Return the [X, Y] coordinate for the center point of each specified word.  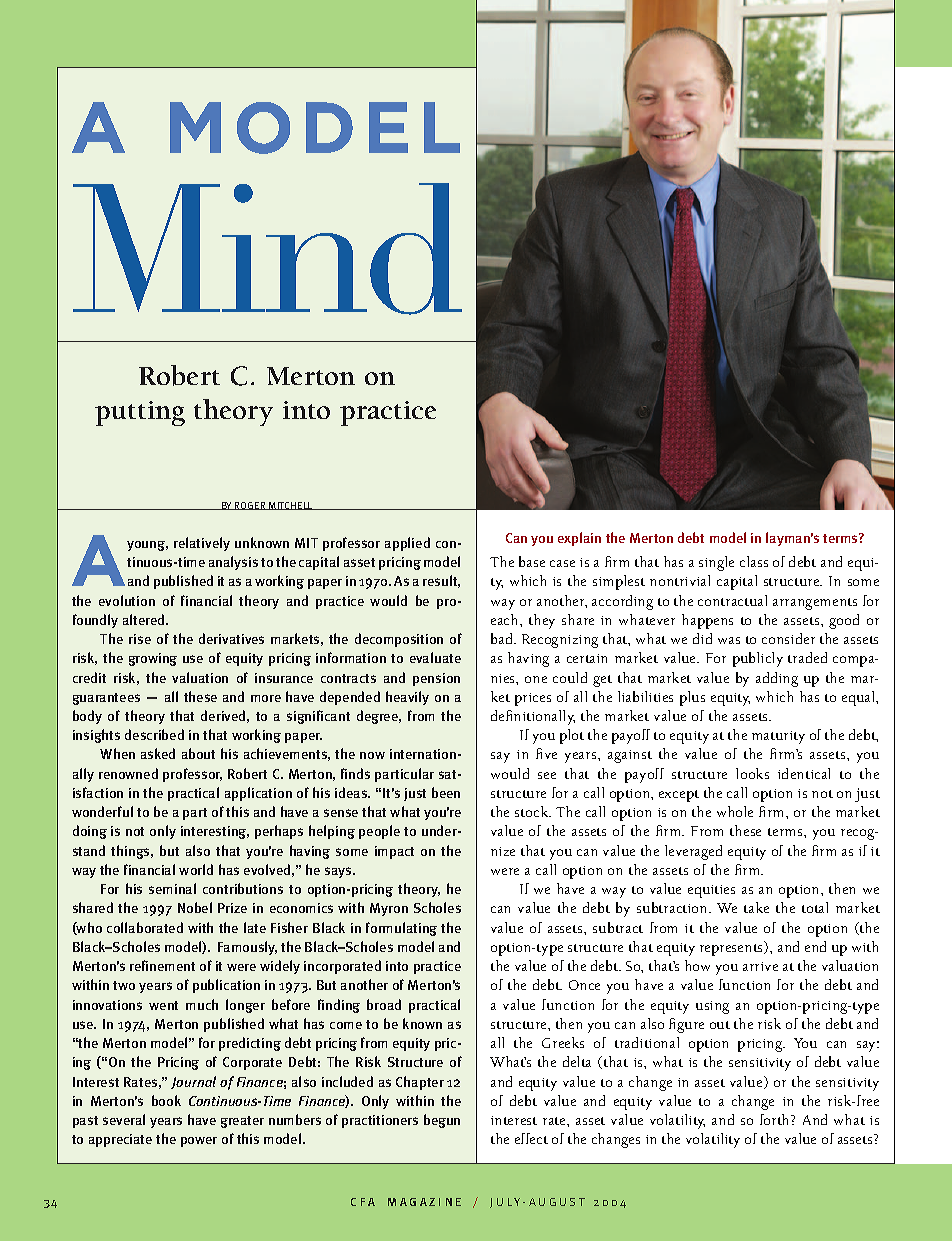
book [166, 1100]
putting [140, 413]
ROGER [251, 506]
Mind [267, 249]
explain [579, 539]
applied [407, 544]
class [754, 561]
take [756, 907]
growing [153, 659]
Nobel [195, 907]
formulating [401, 929]
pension [436, 679]
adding [777, 679]
